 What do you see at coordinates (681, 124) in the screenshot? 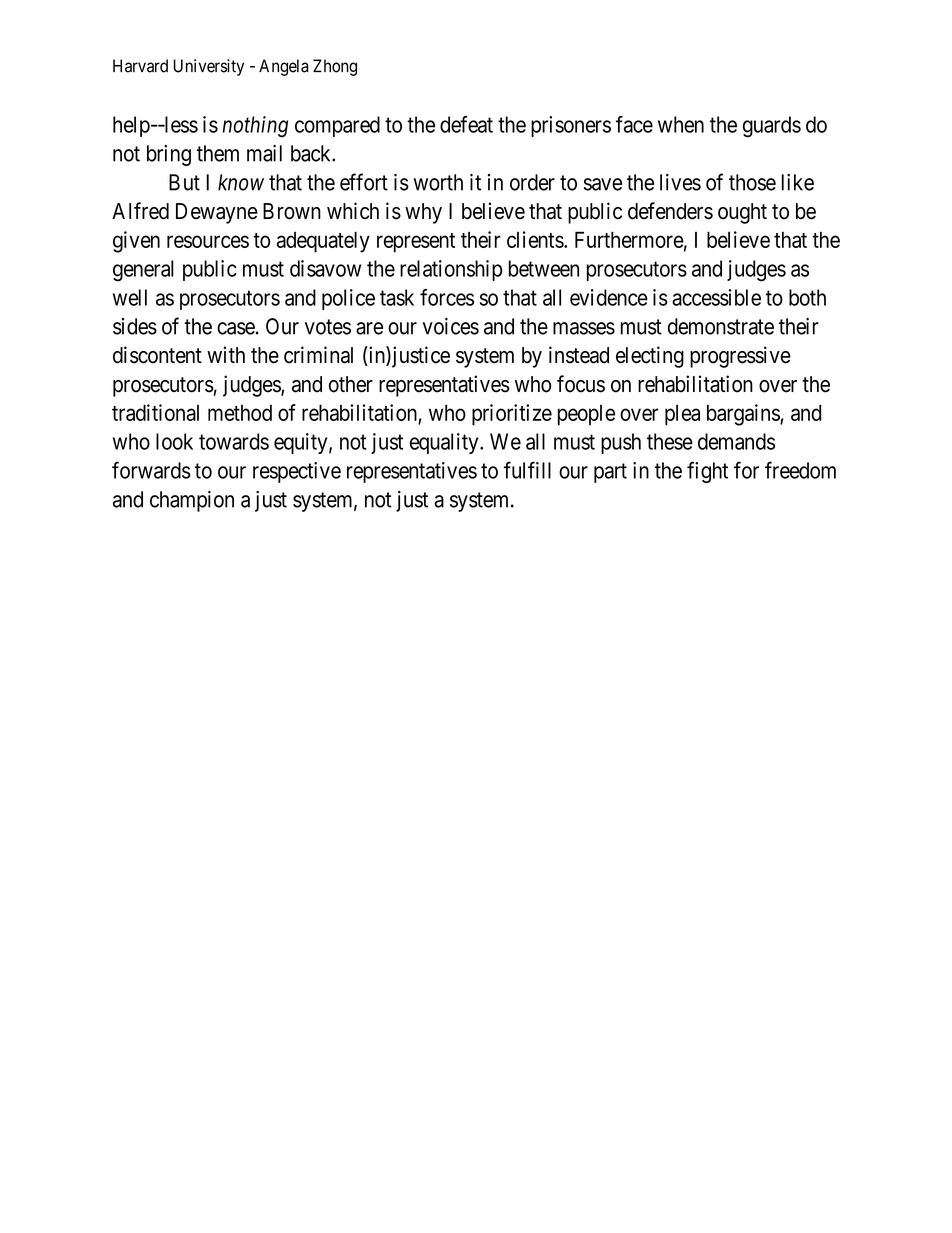
I see `when` at bounding box center [681, 124].
